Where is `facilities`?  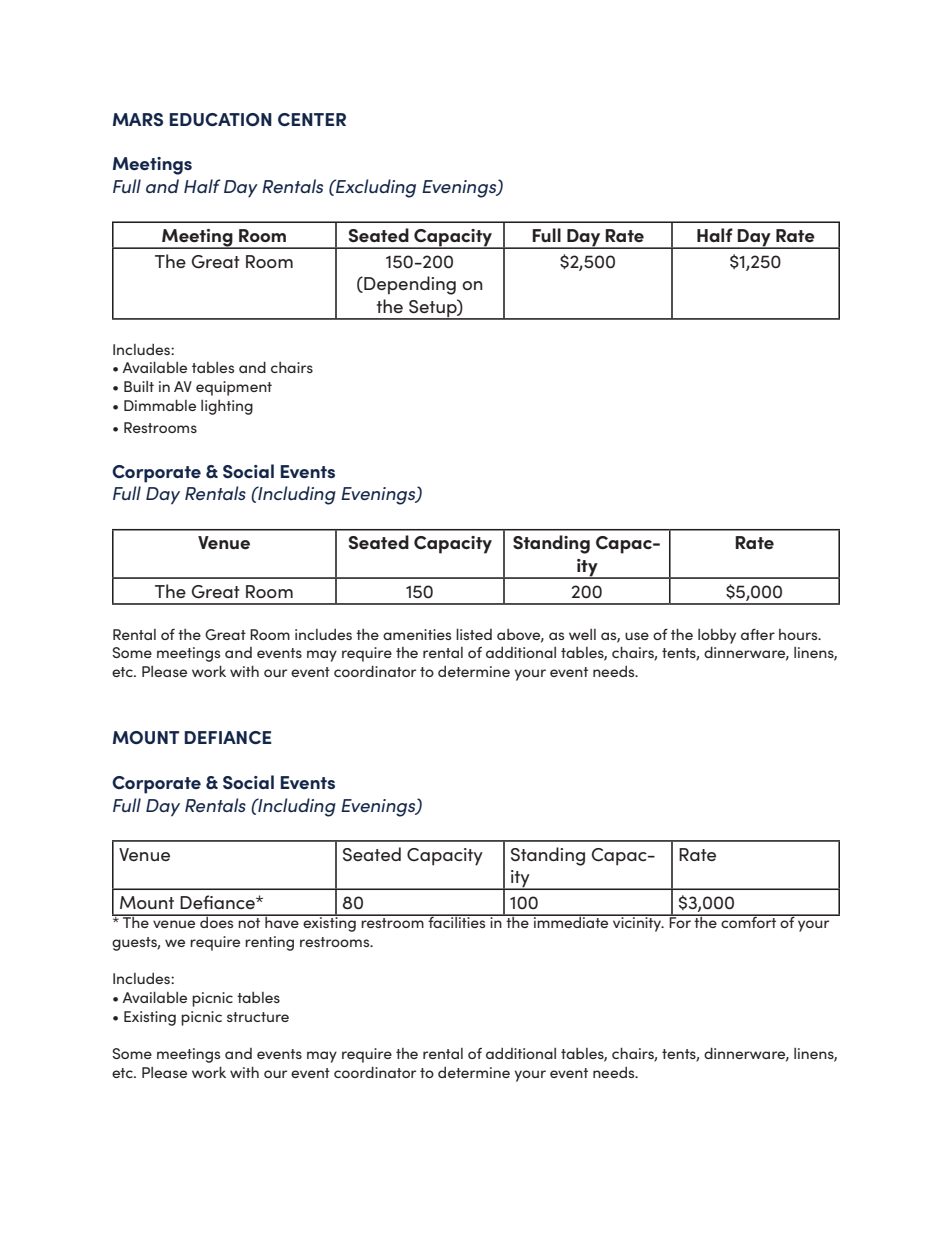
facilities is located at coordinates (457, 921).
